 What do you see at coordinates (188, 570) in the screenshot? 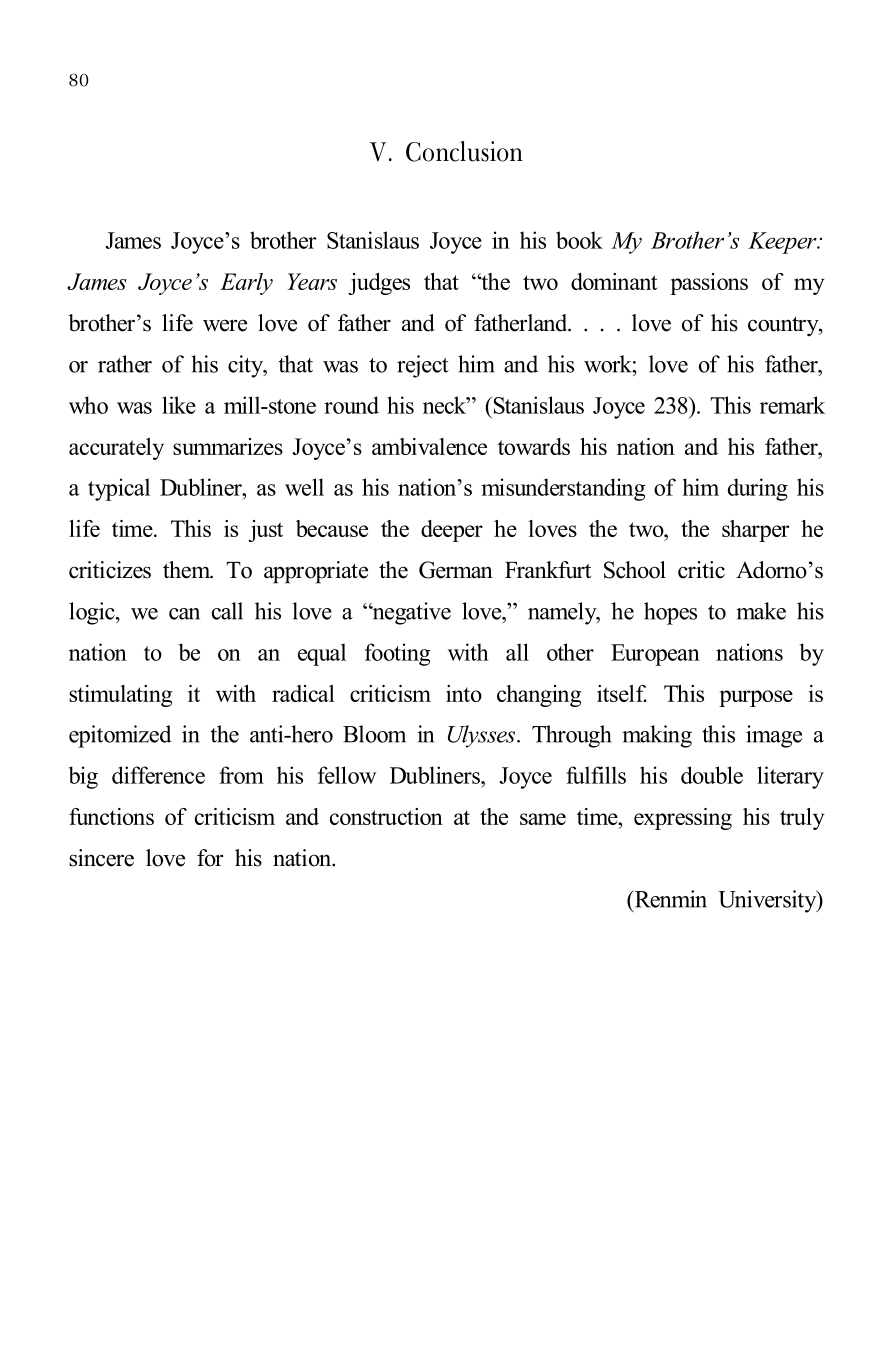
I see `them` at bounding box center [188, 570].
